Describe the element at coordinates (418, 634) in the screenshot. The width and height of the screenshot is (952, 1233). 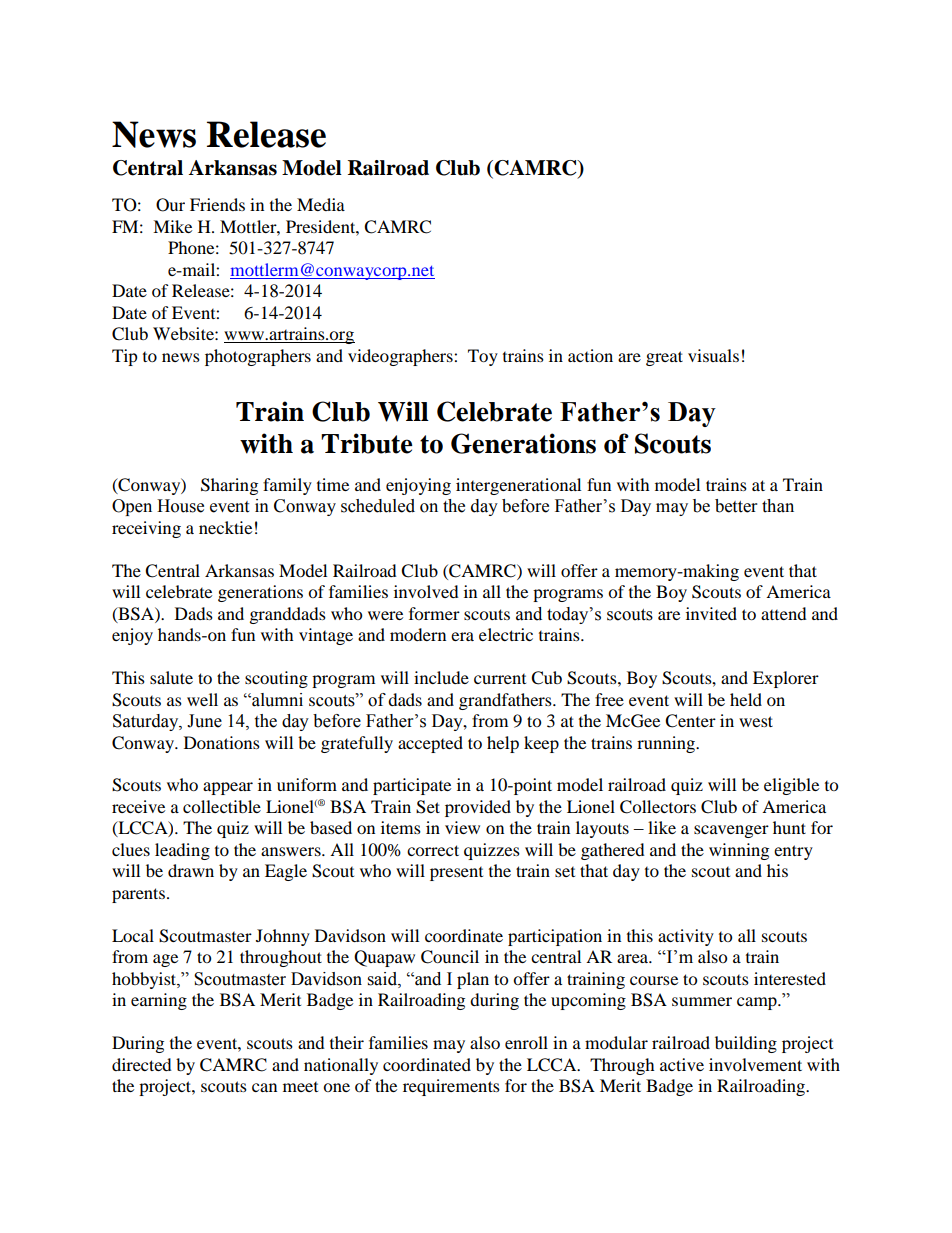
I see `modern` at that location.
